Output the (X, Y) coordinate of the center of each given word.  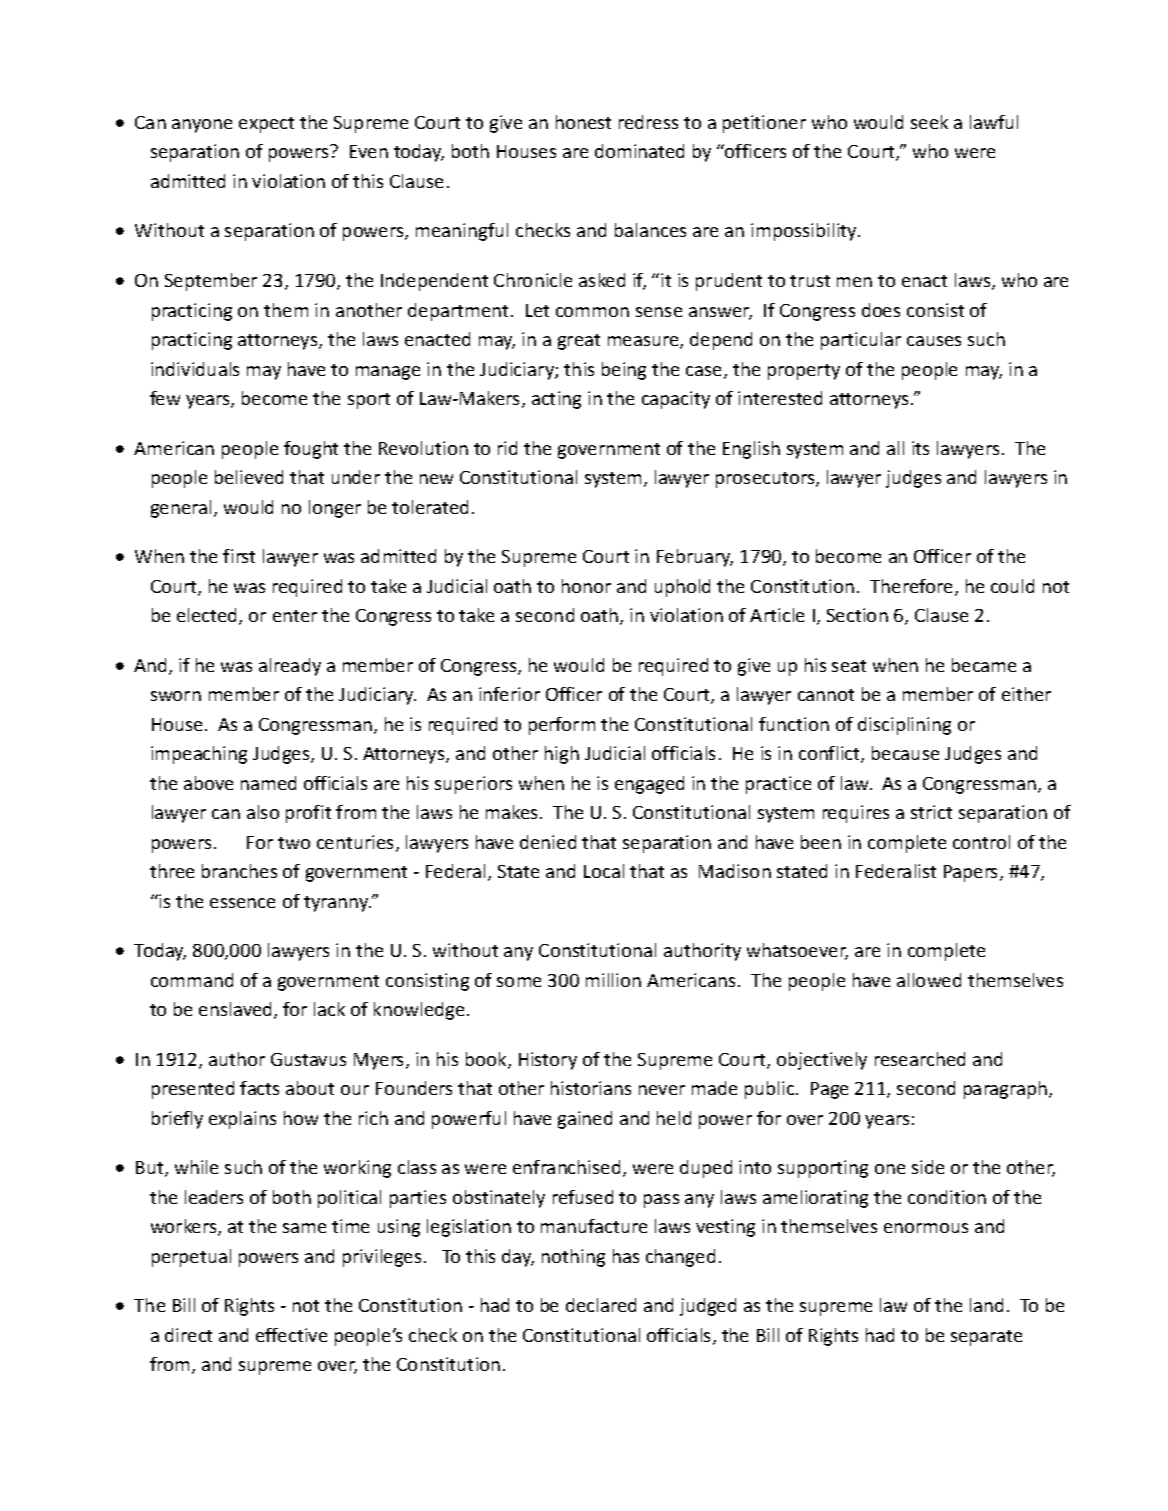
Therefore (913, 587)
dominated (639, 151)
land (986, 1305)
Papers (972, 873)
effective (291, 1335)
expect (266, 125)
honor (586, 586)
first (239, 556)
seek (929, 122)
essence (242, 903)
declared (601, 1305)
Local (604, 871)
